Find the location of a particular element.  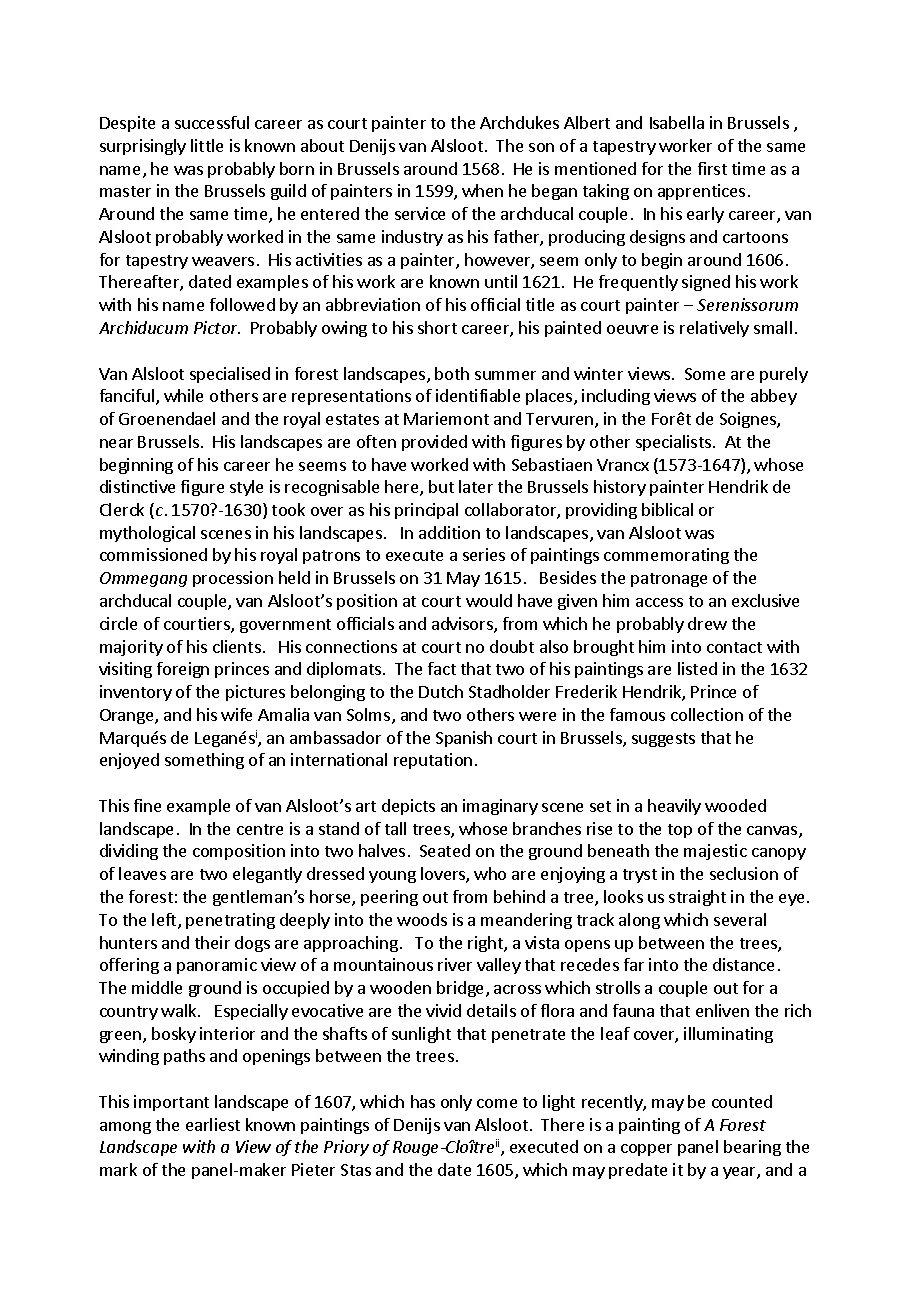

when is located at coordinates (482, 190).
